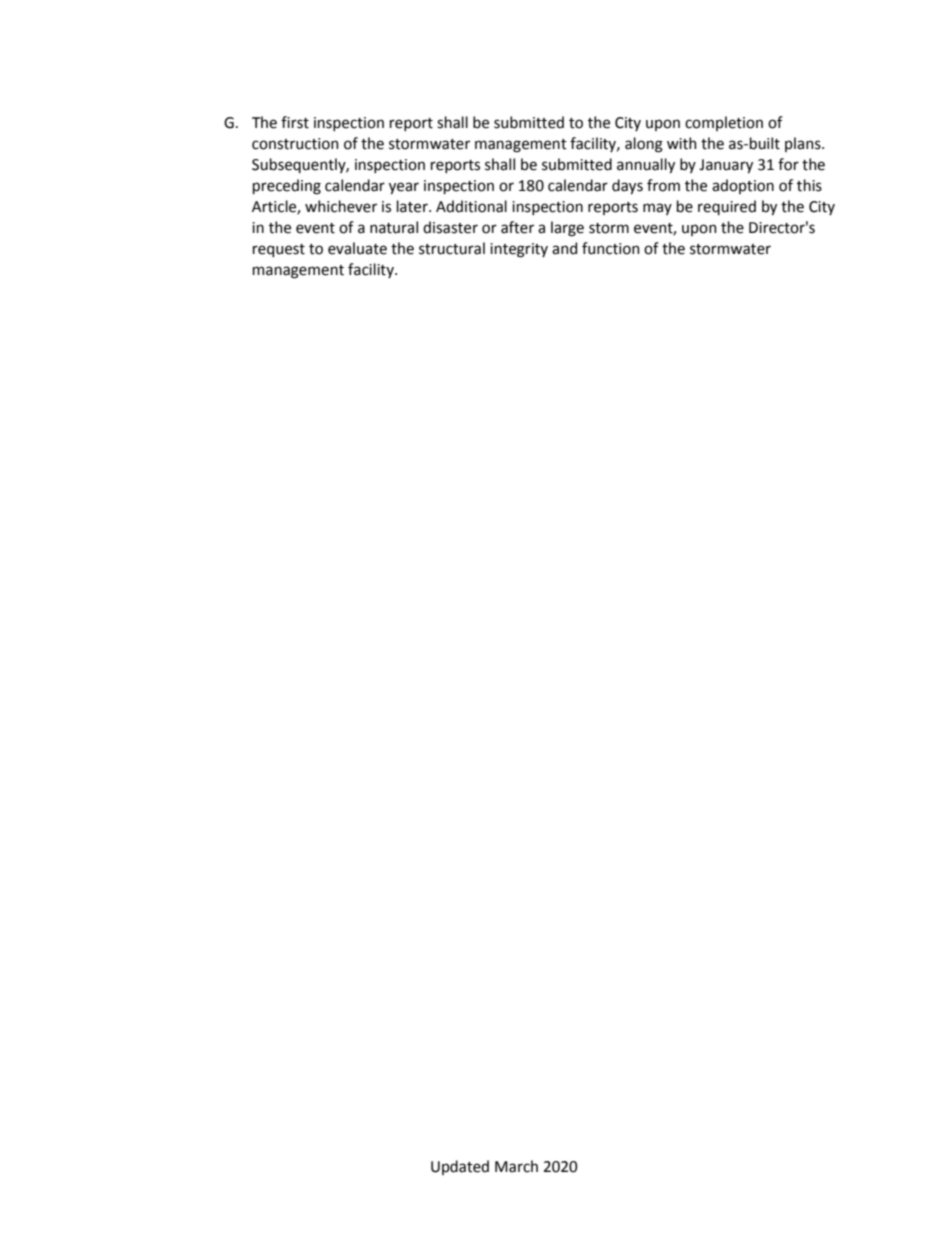  Describe the element at coordinates (452, 248) in the document. I see `structural` at that location.
